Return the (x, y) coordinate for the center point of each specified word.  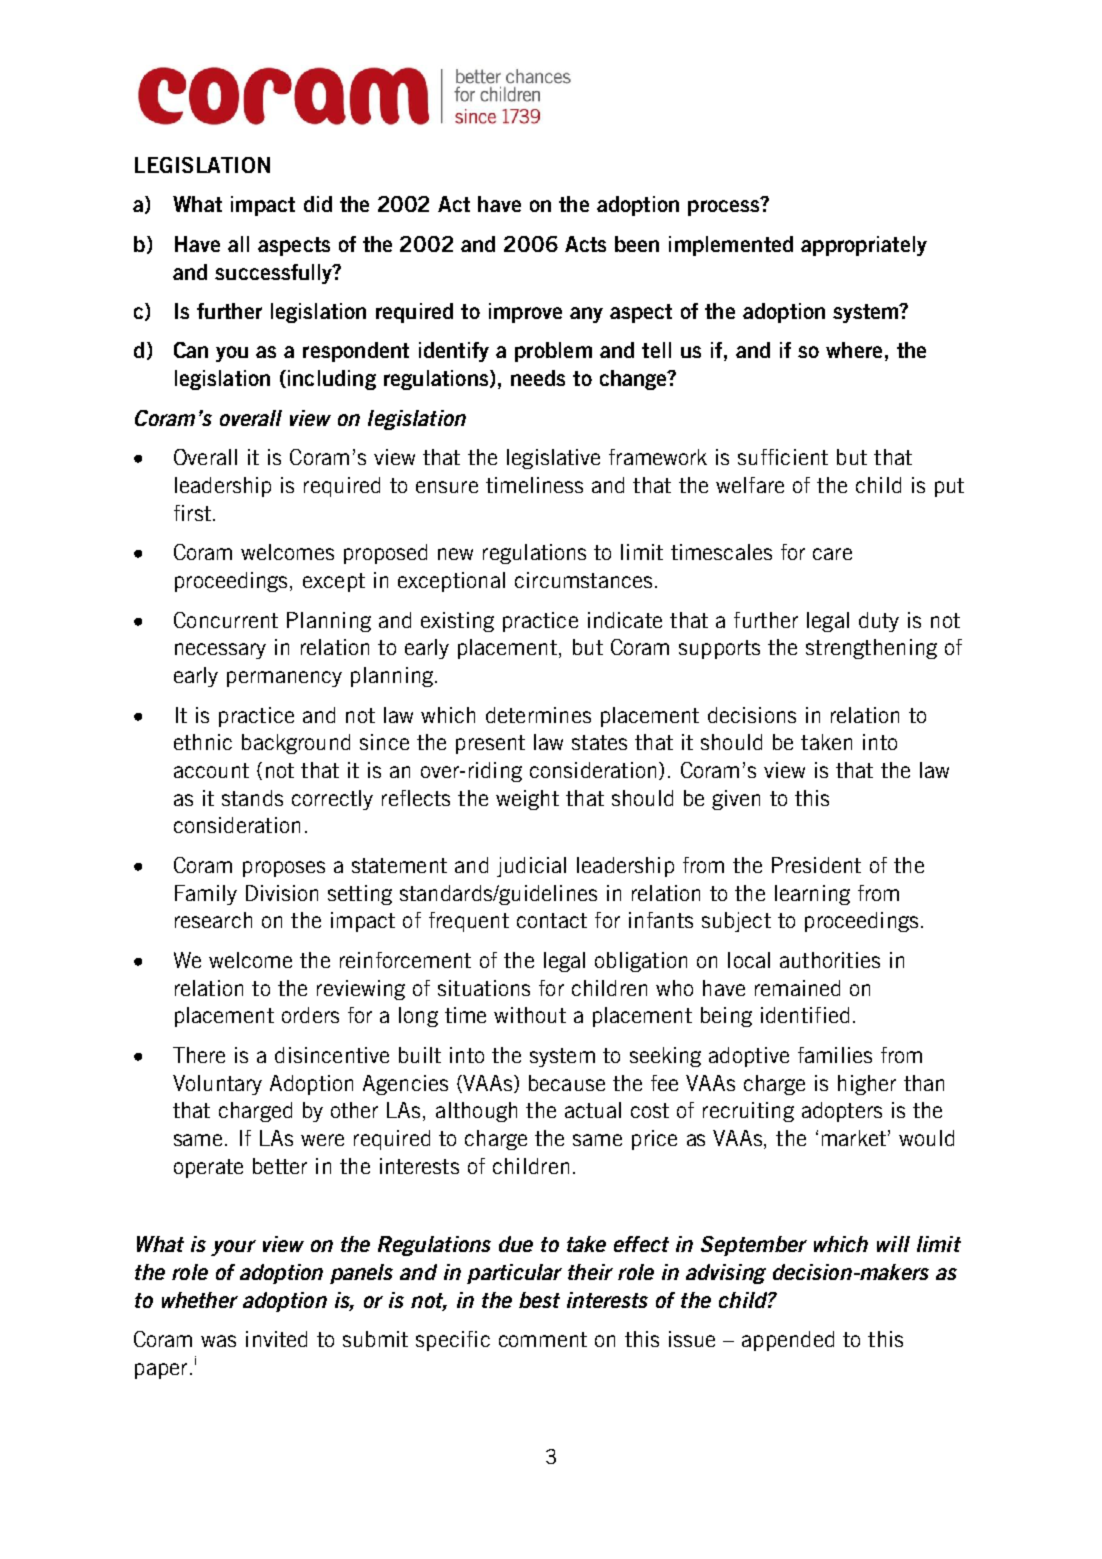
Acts (585, 244)
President (816, 865)
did (318, 204)
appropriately (864, 246)
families (835, 1055)
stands (252, 798)
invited (276, 1339)
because (567, 1083)
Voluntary (217, 1085)
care (832, 554)
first (192, 513)
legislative (553, 459)
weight (527, 800)
